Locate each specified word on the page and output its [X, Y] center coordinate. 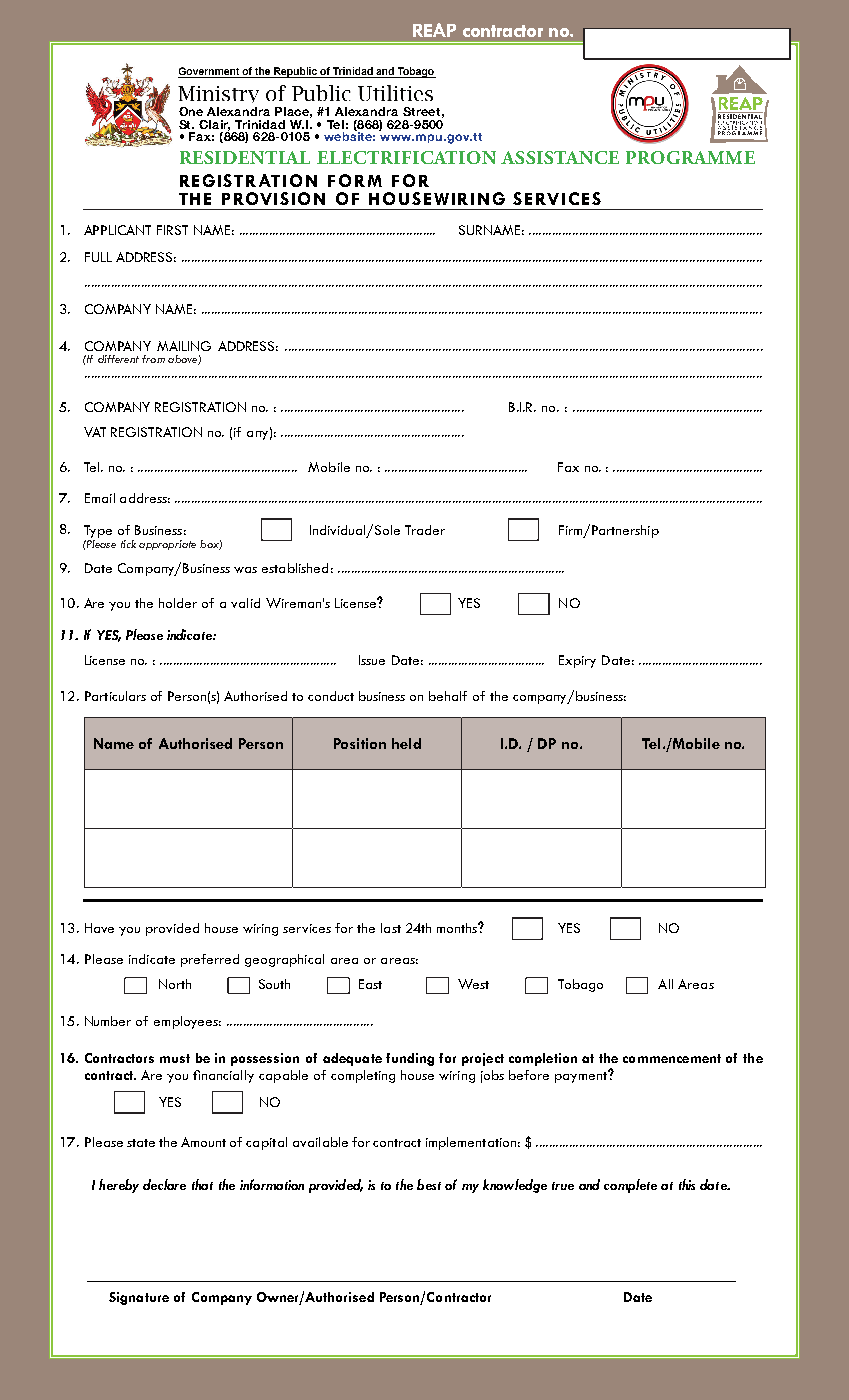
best [429, 1184]
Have [99, 928]
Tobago [580, 985]
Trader [425, 530]
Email [100, 498]
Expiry [577, 661]
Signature [139, 1298]
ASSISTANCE [560, 157]
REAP [434, 30]
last [391, 928]
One [191, 111]
